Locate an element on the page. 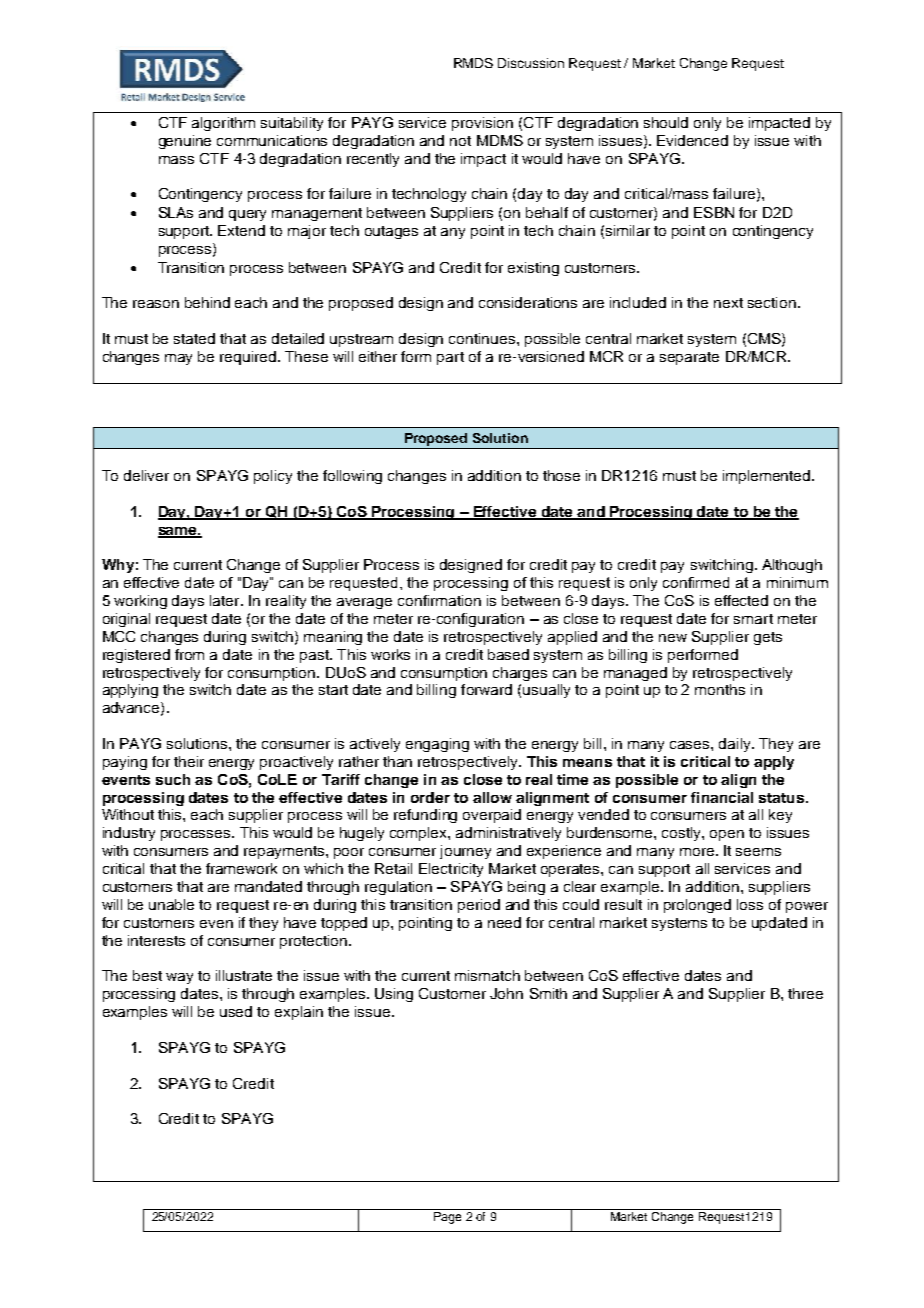 This page has height=1308, width=924. Evidenced is located at coordinates (692, 140).
